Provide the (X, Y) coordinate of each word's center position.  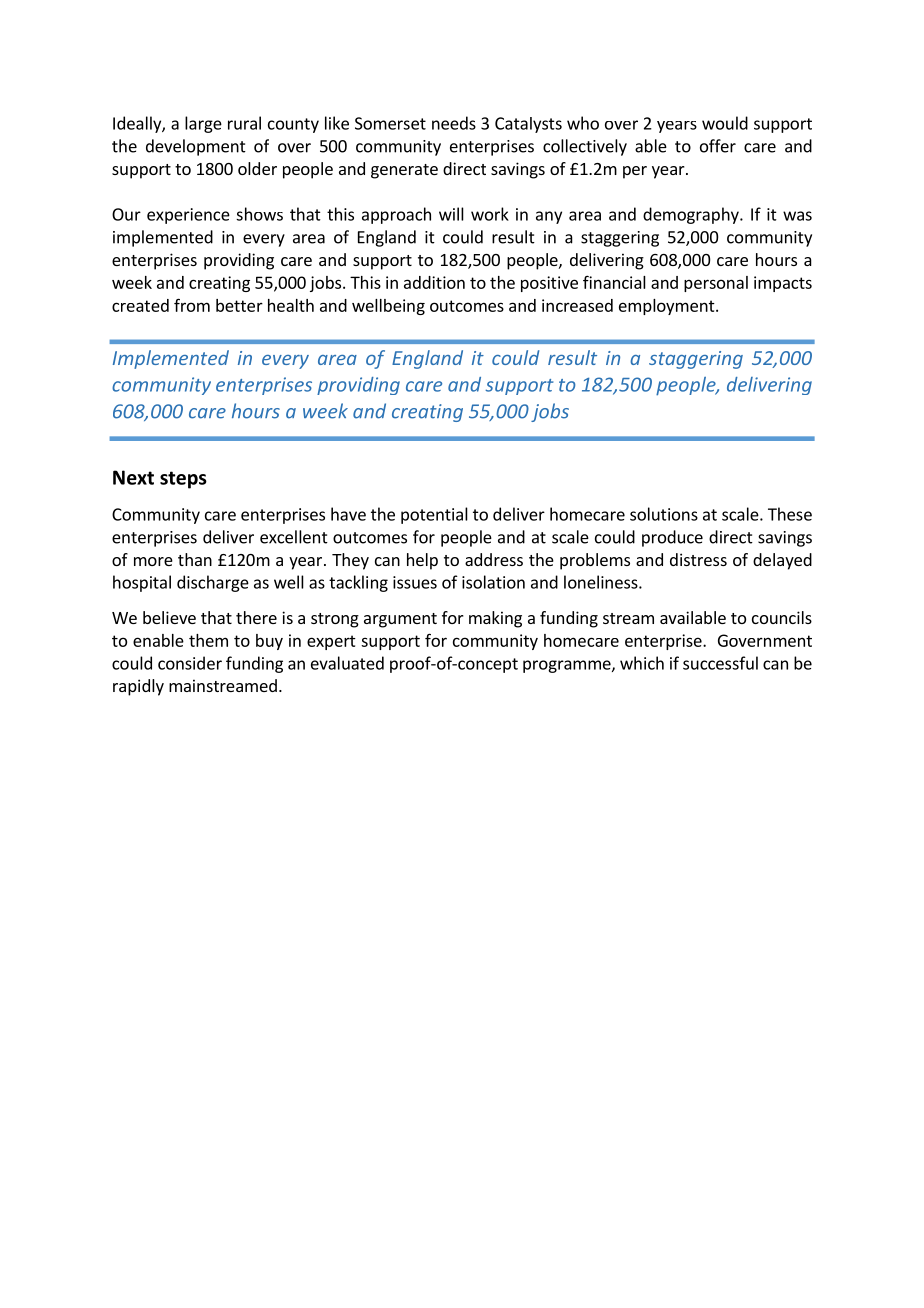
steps (183, 480)
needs (454, 123)
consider (190, 663)
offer (718, 146)
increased (577, 305)
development (196, 147)
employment (668, 307)
